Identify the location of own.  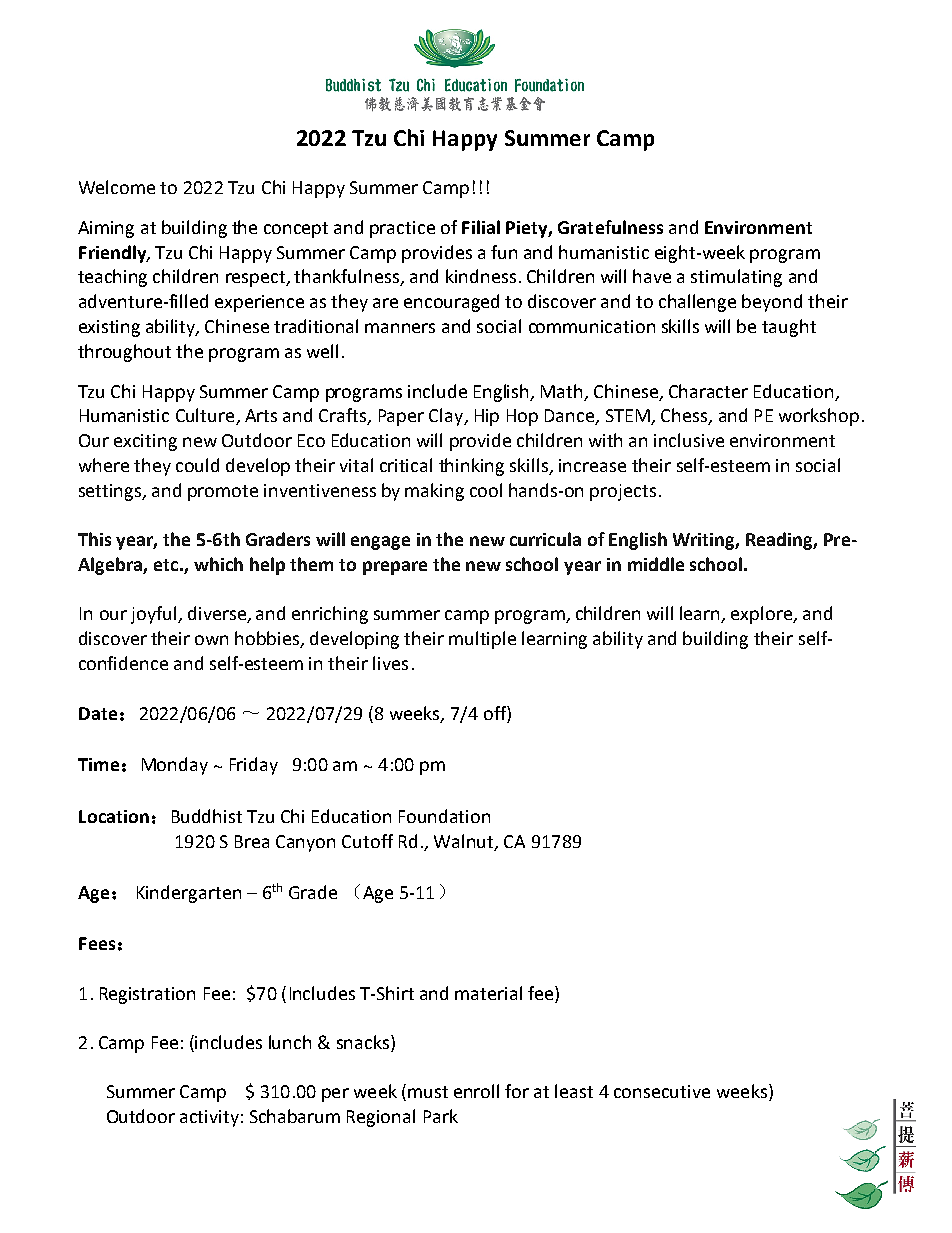
(211, 640).
